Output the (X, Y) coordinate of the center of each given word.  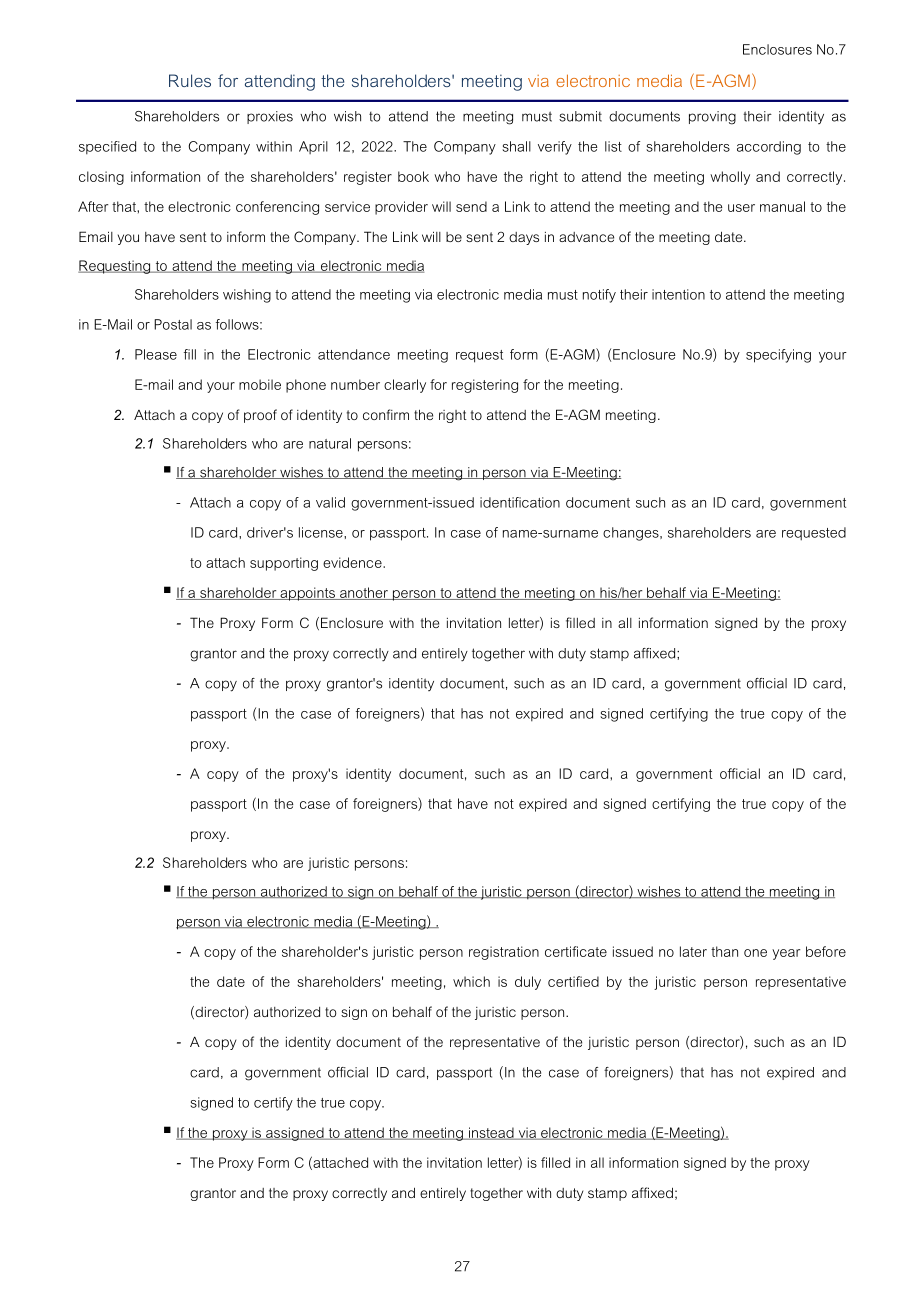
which (471, 981)
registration (504, 953)
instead (491, 1133)
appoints (307, 594)
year (786, 954)
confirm (386, 414)
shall (516, 146)
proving (712, 118)
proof (260, 416)
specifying (778, 356)
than (724, 951)
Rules (190, 80)
